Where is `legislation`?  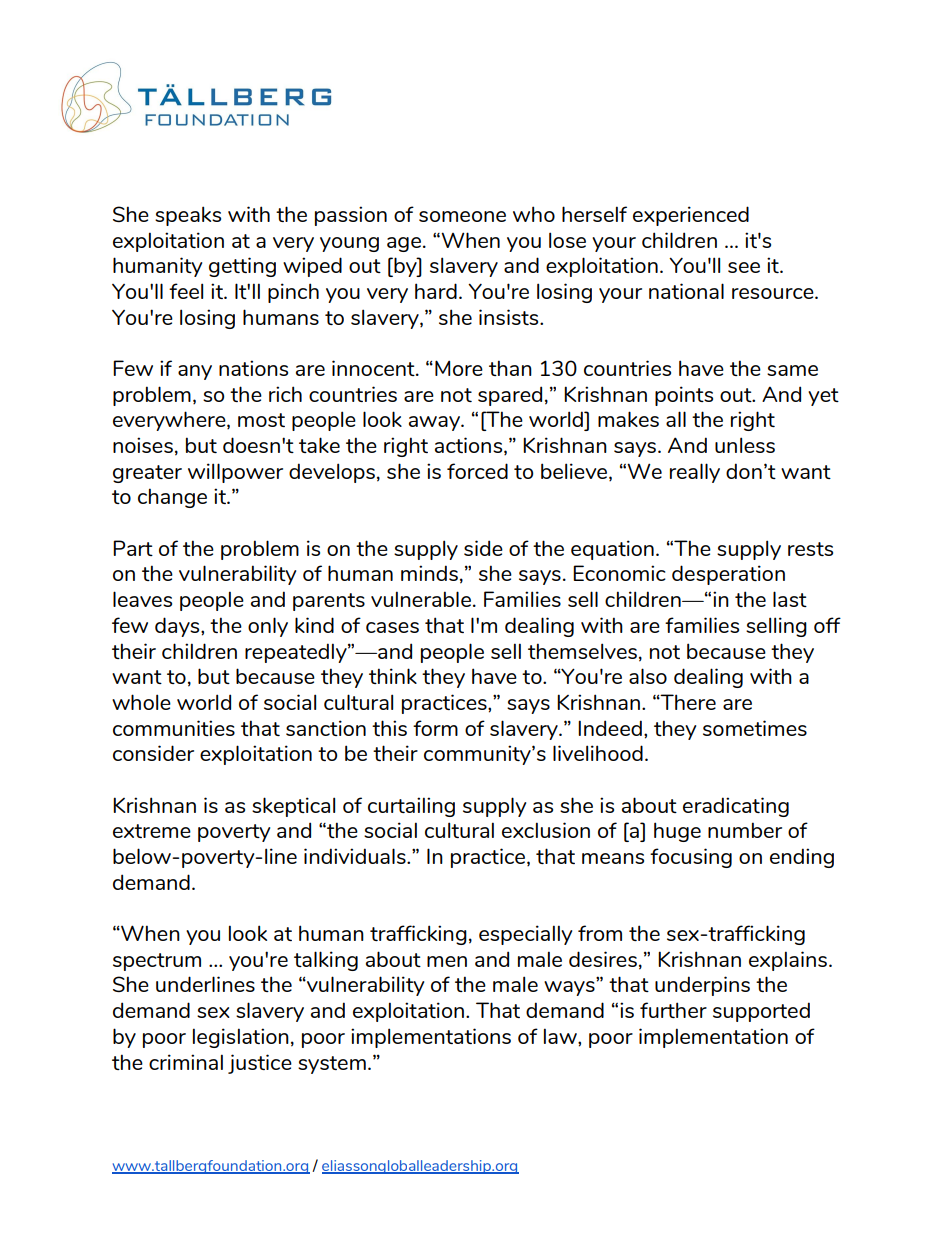
legislation is located at coordinates (241, 1038).
